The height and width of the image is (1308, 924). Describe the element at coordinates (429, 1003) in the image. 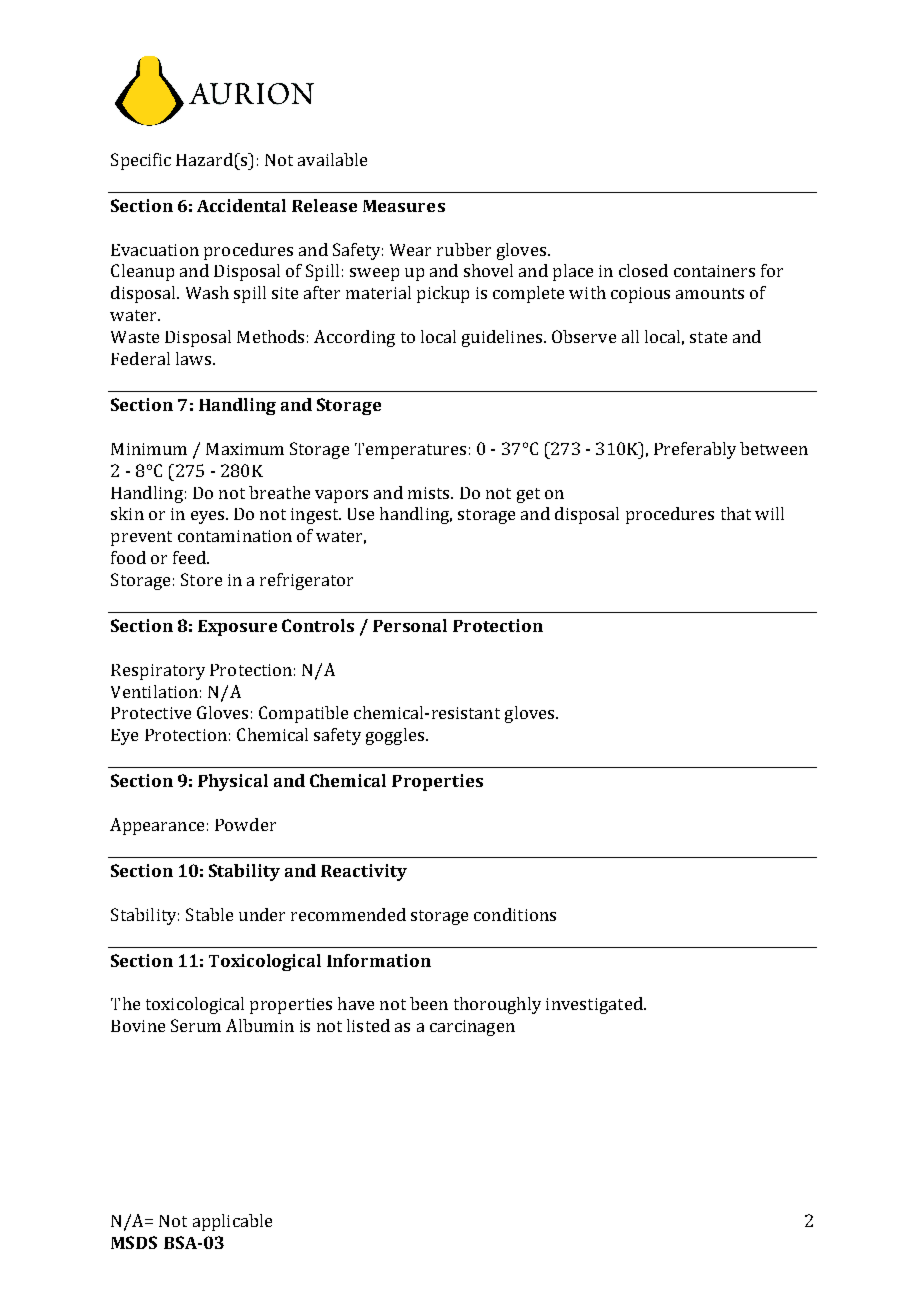

I see `been` at that location.
